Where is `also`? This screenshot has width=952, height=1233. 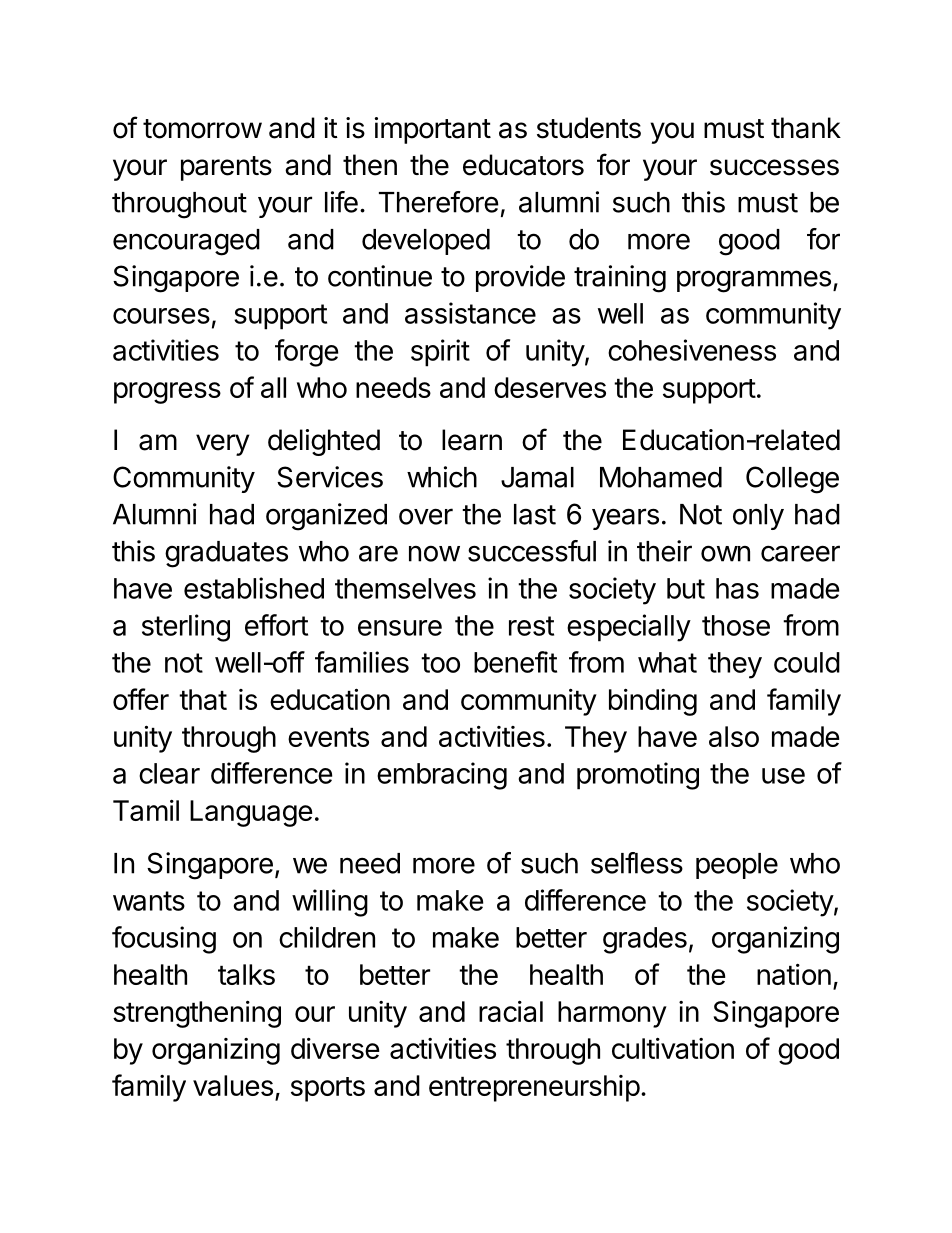
also is located at coordinates (734, 736).
